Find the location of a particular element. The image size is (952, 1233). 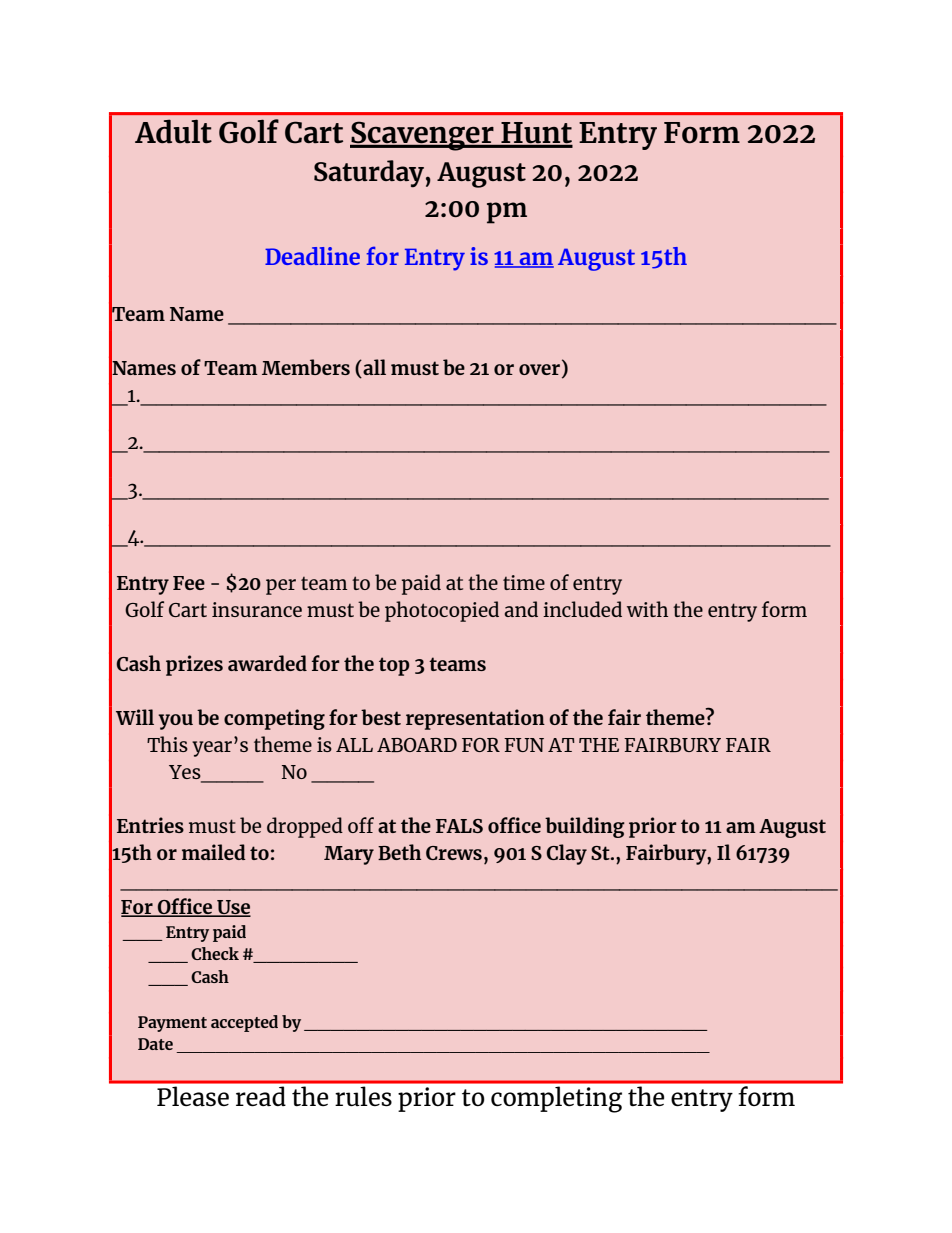

Members is located at coordinates (306, 367).
